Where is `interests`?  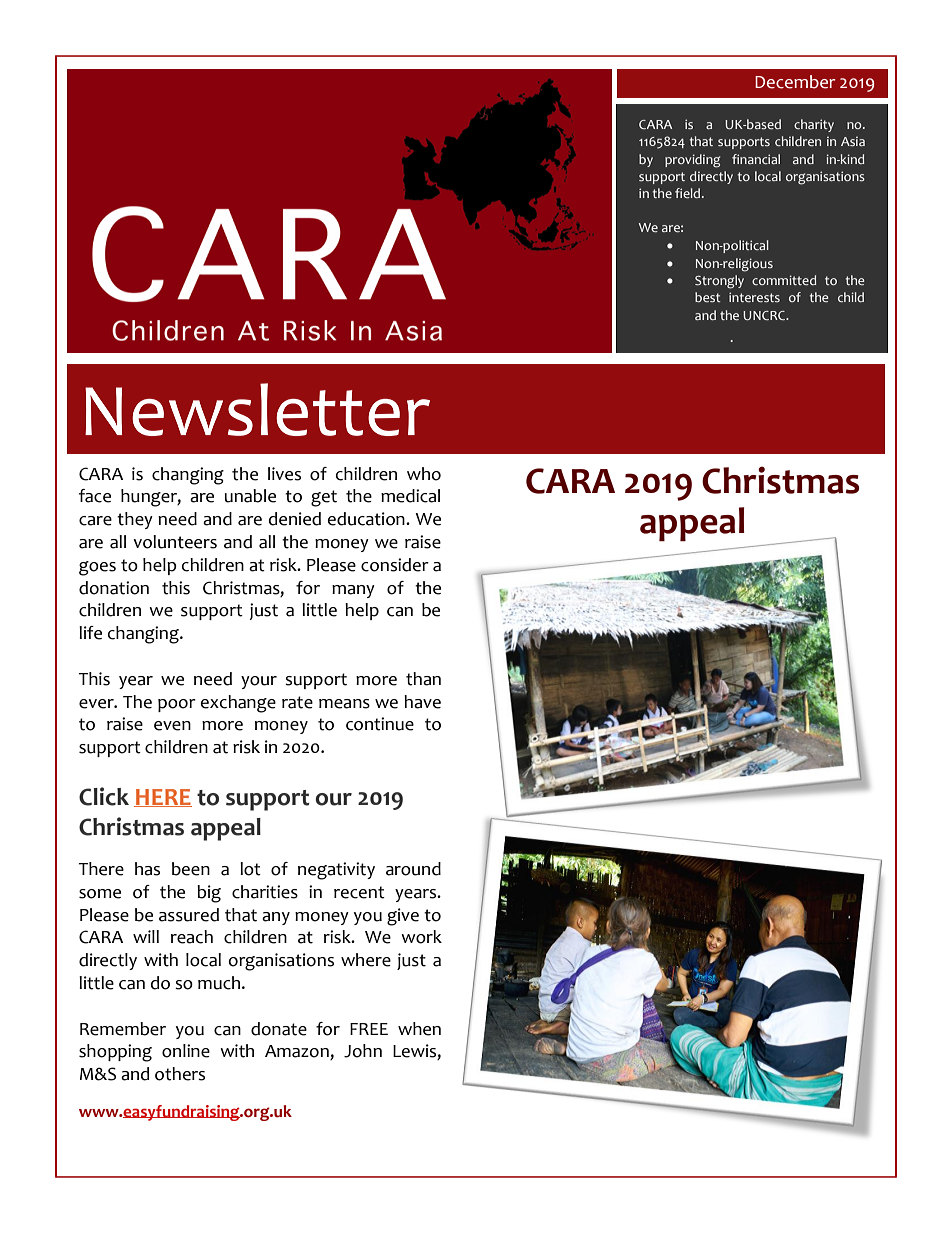
interests is located at coordinates (754, 297).
